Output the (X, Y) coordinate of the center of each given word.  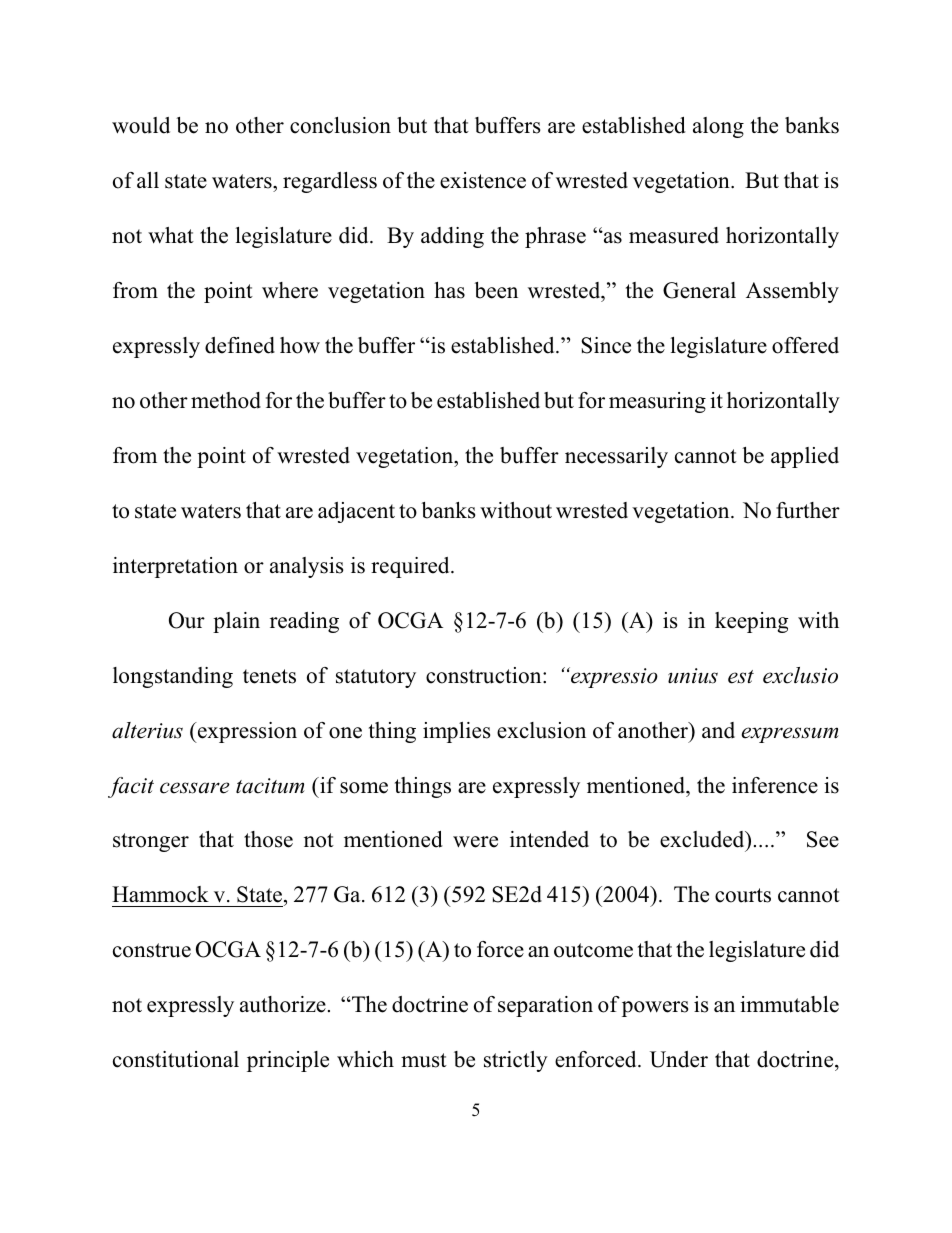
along (718, 127)
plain (236, 622)
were (475, 842)
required (411, 567)
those (268, 839)
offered (805, 345)
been (496, 290)
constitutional (176, 1059)
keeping (751, 622)
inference (775, 785)
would (141, 125)
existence (483, 180)
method (226, 400)
